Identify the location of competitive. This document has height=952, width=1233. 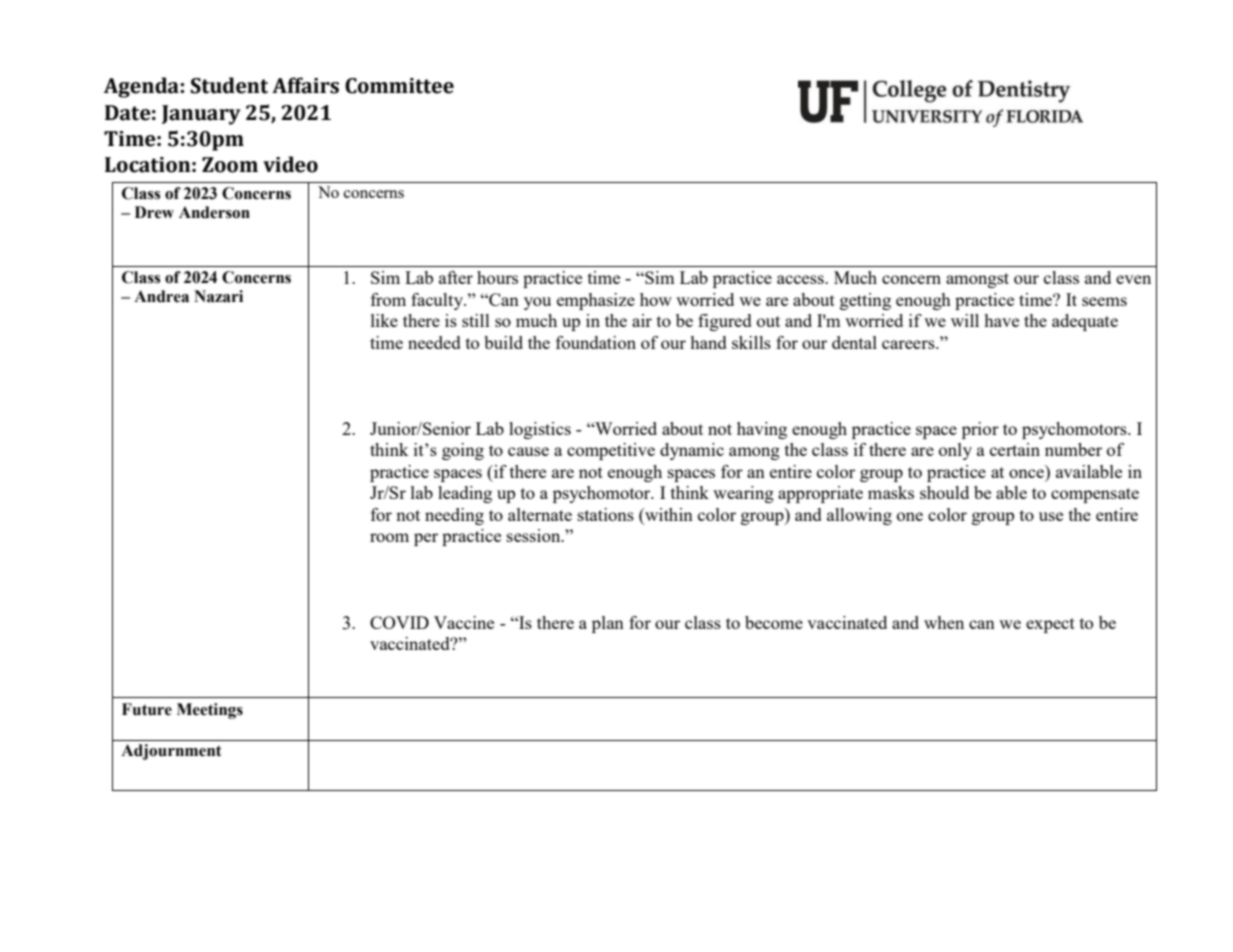
(611, 451).
